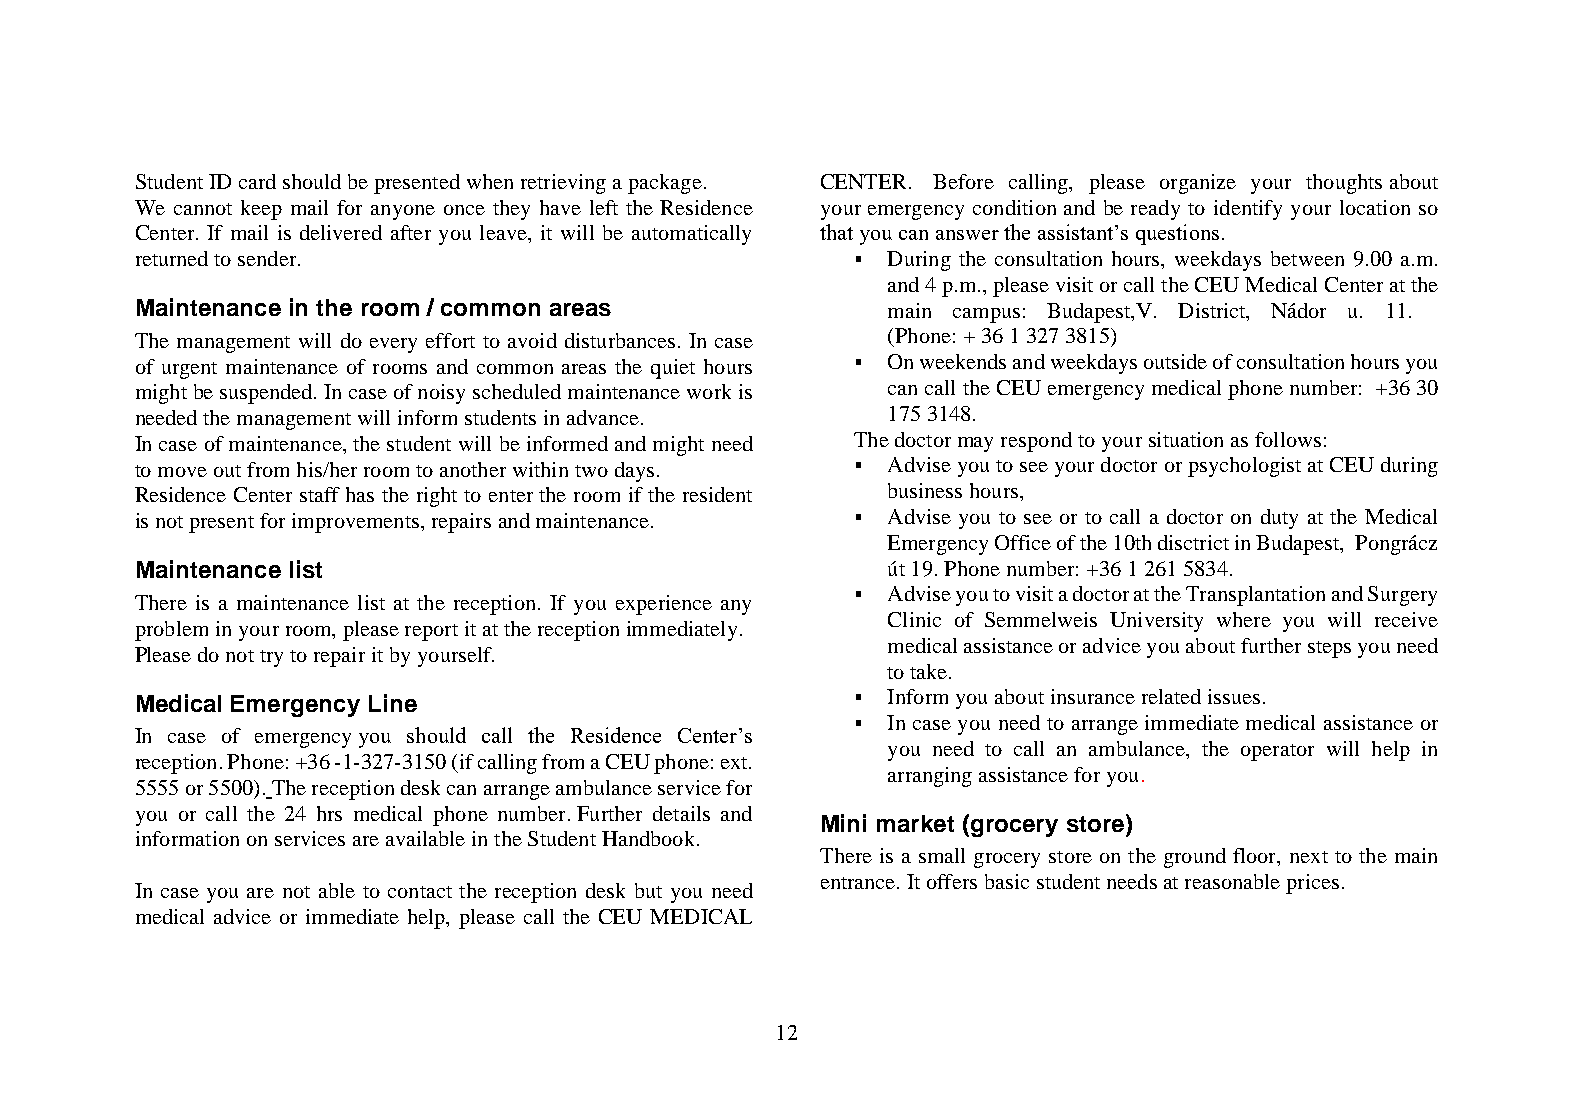 The width and height of the screenshot is (1573, 1112). What do you see at coordinates (355, 523) in the screenshot?
I see `improvements` at bounding box center [355, 523].
